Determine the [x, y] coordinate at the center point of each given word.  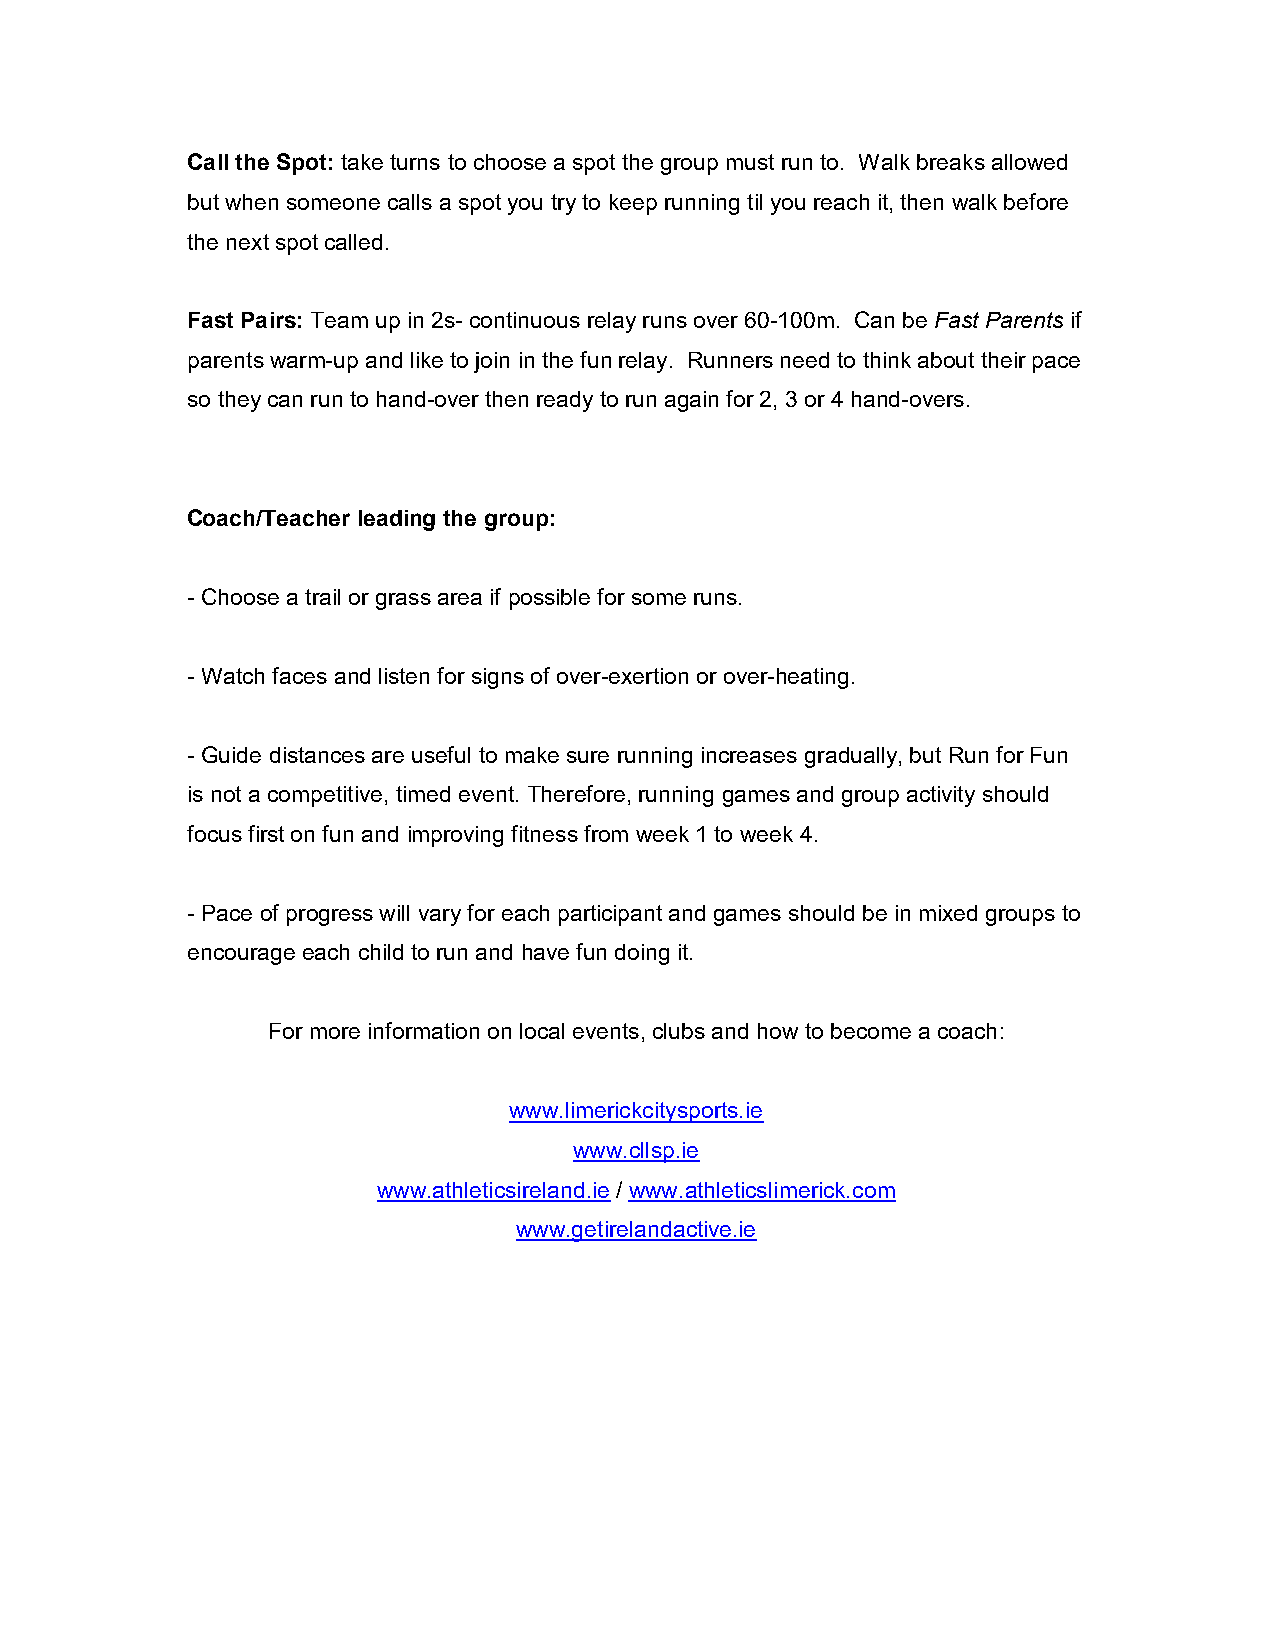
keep [633, 204]
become [871, 1031]
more [335, 1033]
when [251, 202]
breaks [951, 162]
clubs [679, 1031]
